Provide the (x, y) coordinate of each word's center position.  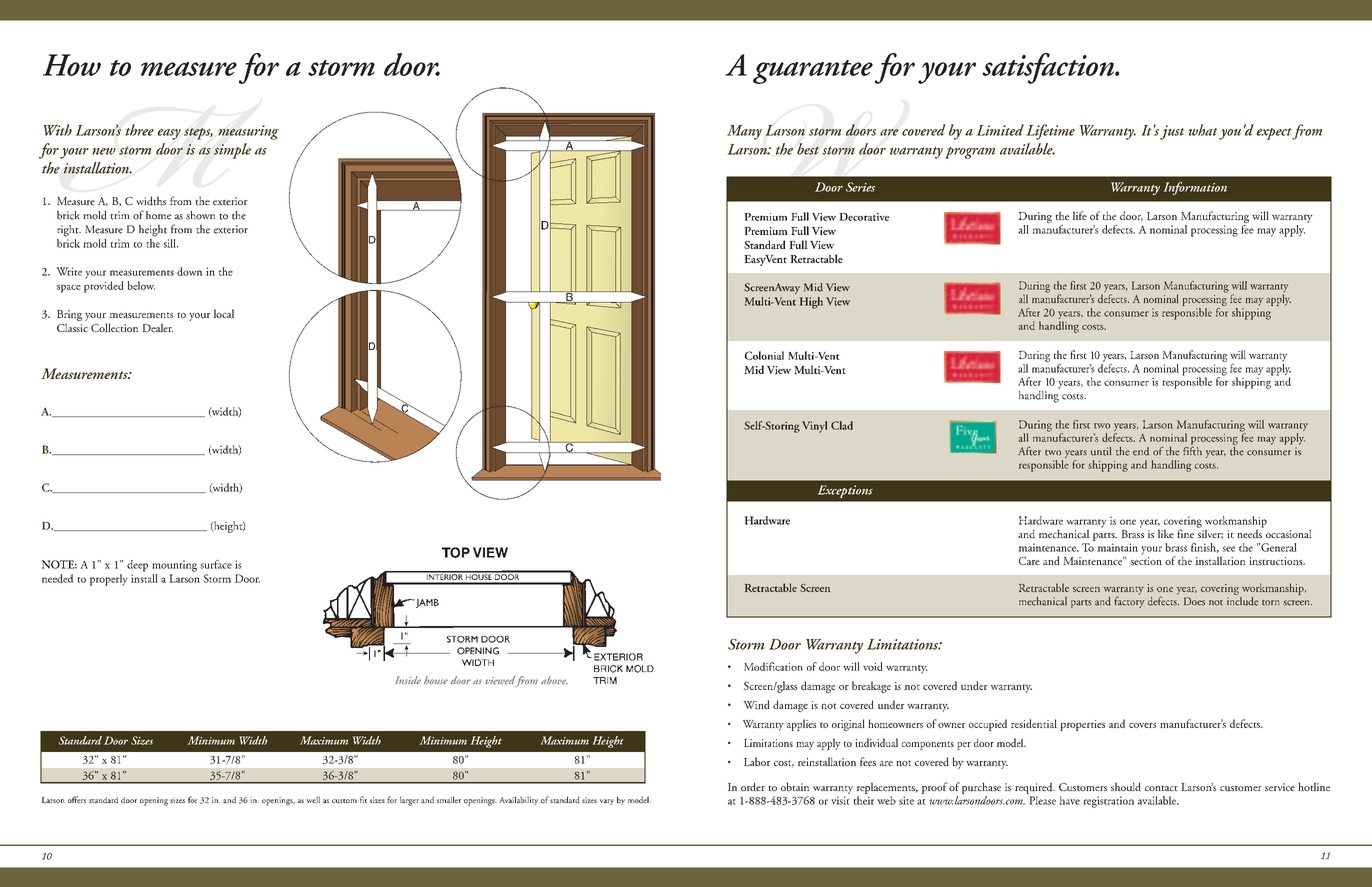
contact (1161, 788)
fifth (1192, 450)
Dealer (157, 327)
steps (198, 134)
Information (1195, 188)
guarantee (813, 72)
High (811, 303)
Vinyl (814, 427)
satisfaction (1049, 68)
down (190, 271)
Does (1194, 601)
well (313, 799)
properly (108, 580)
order (753, 786)
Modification (773, 666)
